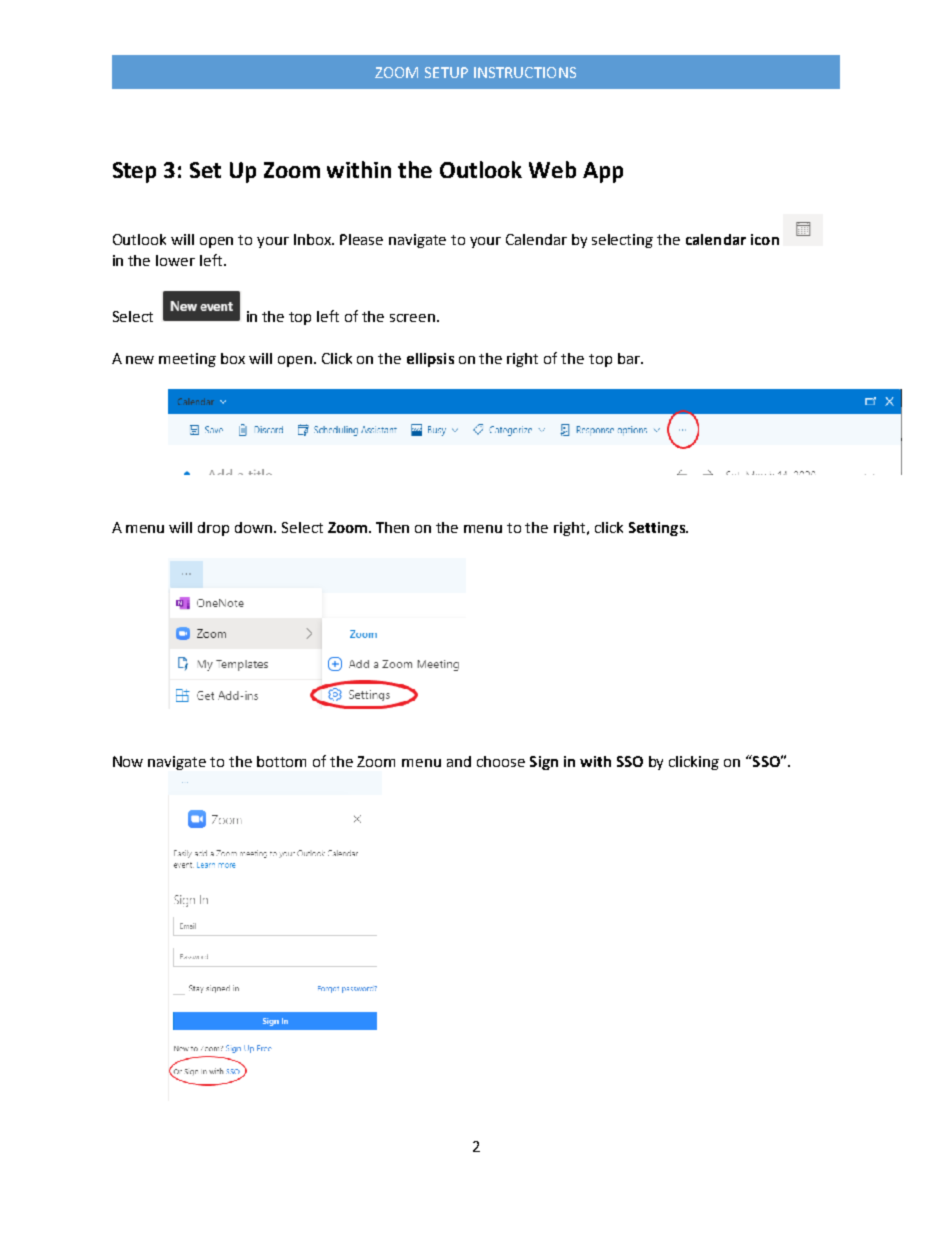 This screenshot has height=1233, width=952. Describe the element at coordinates (658, 529) in the screenshot. I see `Settings` at that location.
